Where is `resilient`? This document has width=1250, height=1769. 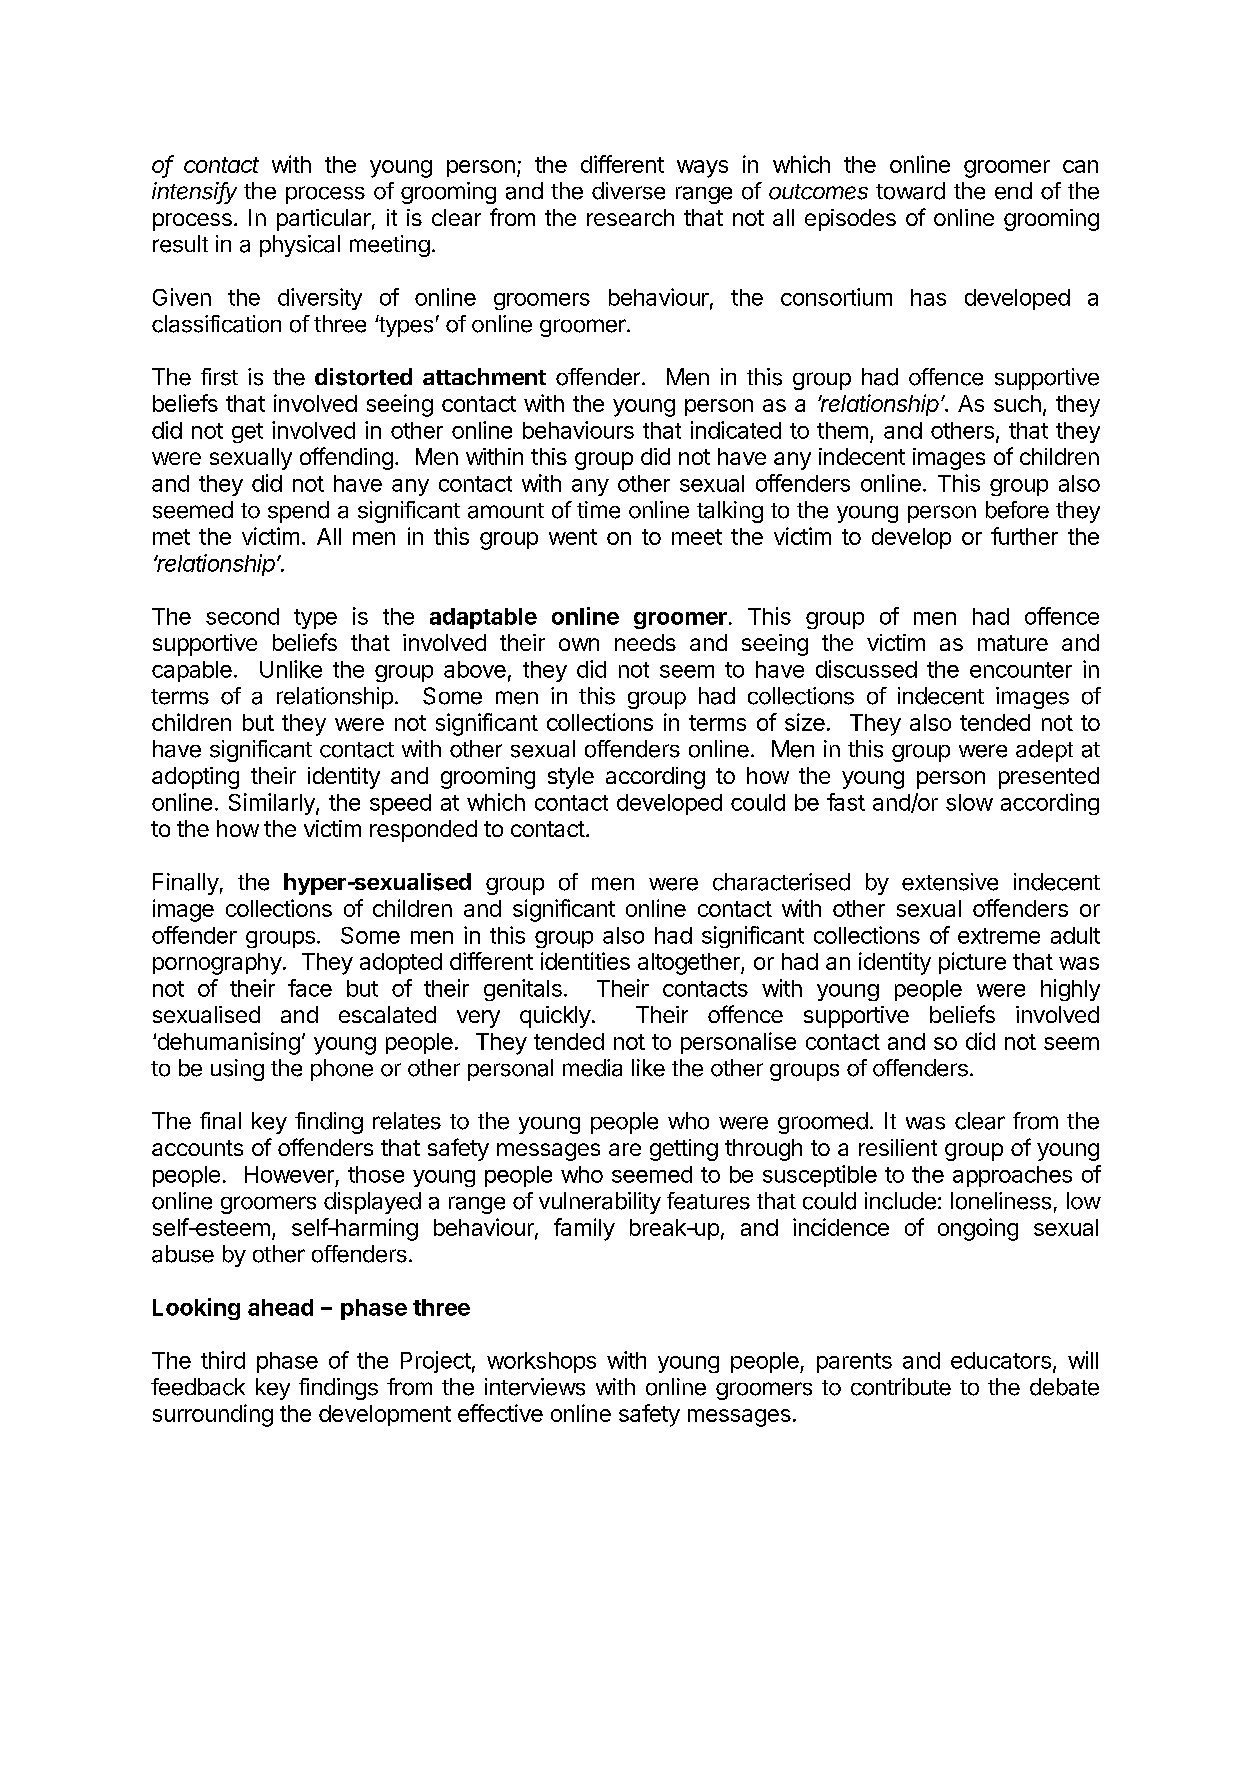 resilient is located at coordinates (898, 1147).
